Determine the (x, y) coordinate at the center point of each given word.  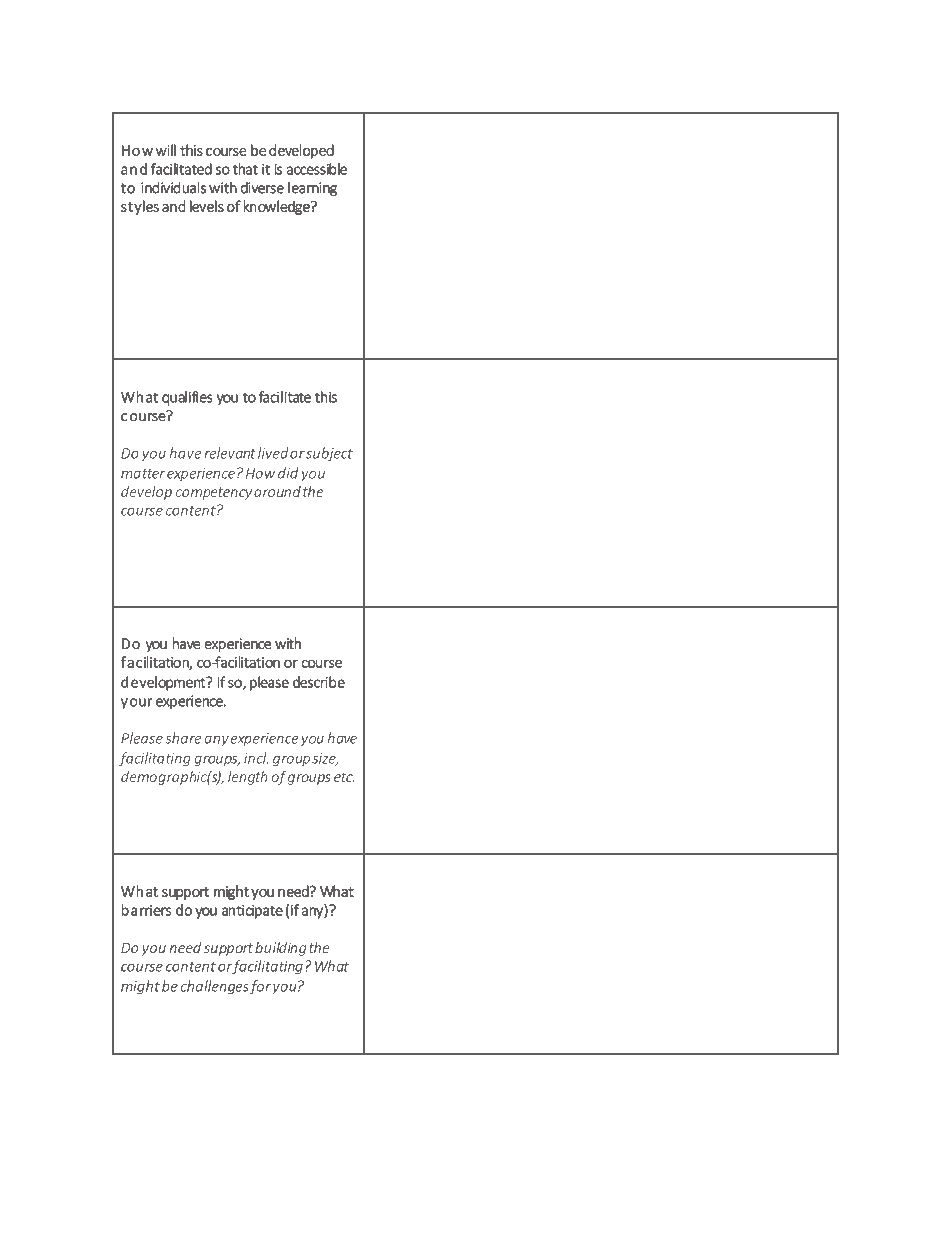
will (166, 150)
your (137, 704)
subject (329, 454)
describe (319, 682)
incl (256, 758)
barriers (146, 910)
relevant (230, 453)
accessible (317, 169)
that (245, 169)
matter (143, 474)
